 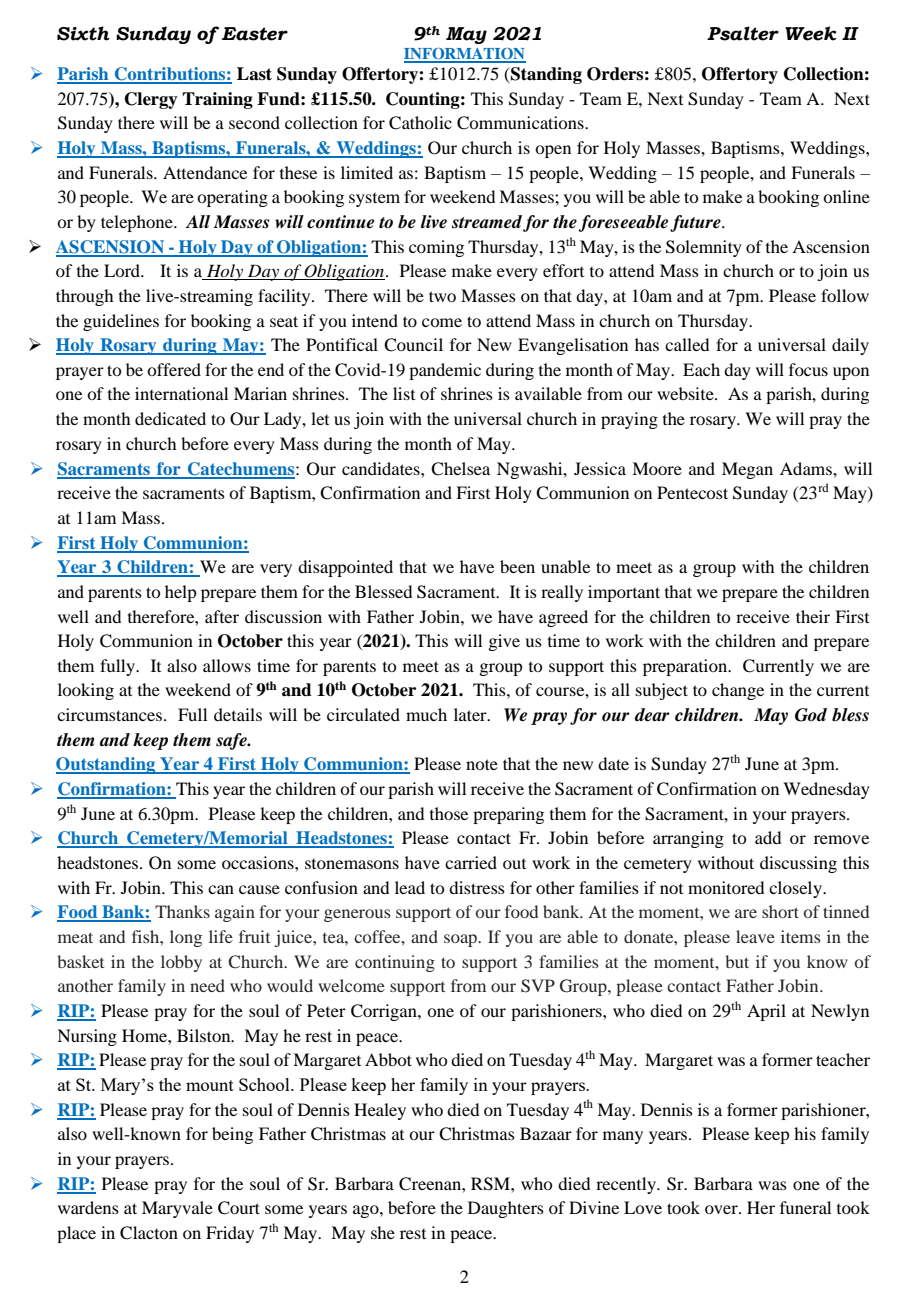 What do you see at coordinates (151, 100) in the image?
I see `Clergy` at bounding box center [151, 100].
